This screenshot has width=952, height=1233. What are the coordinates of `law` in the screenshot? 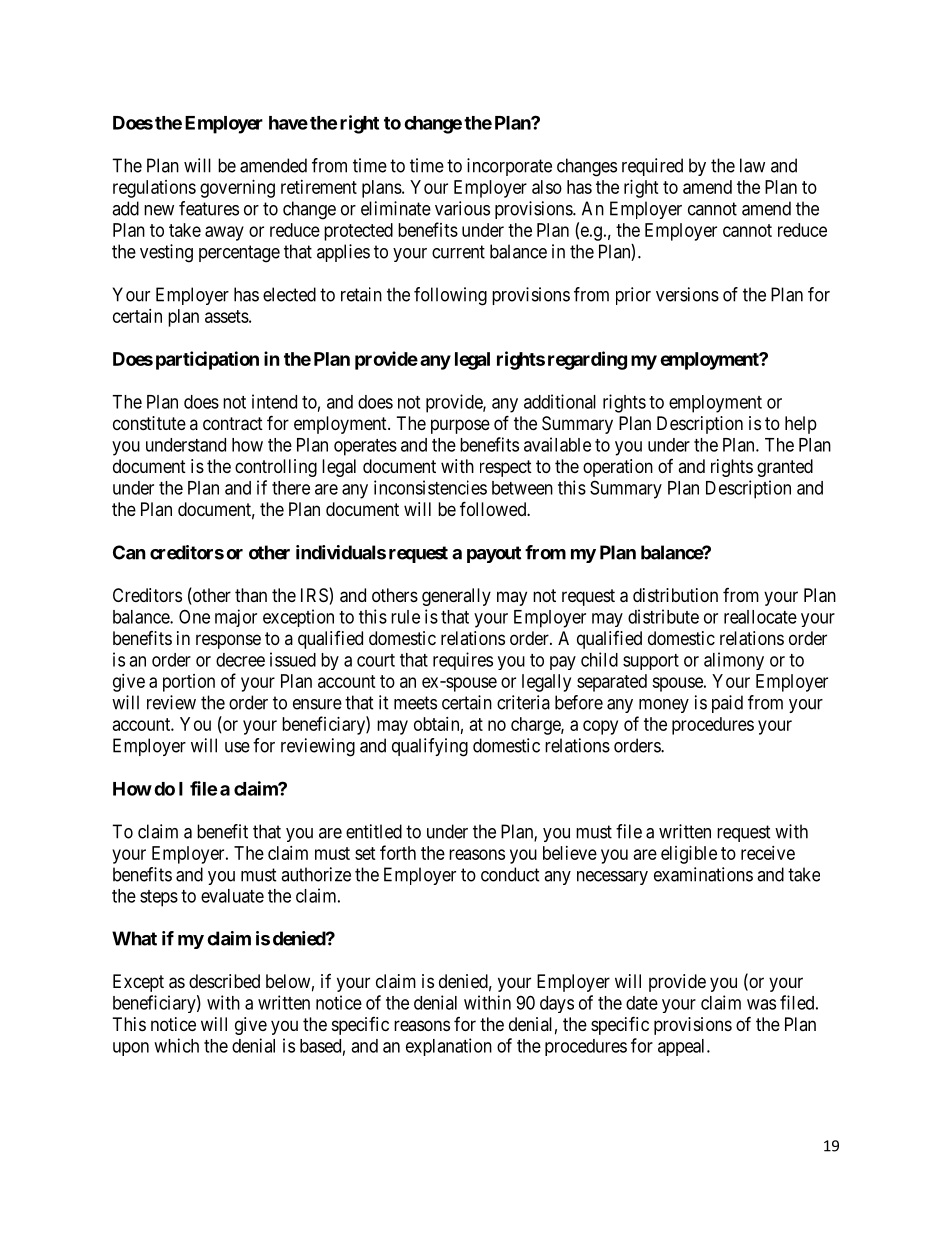 It's located at (752, 165).
